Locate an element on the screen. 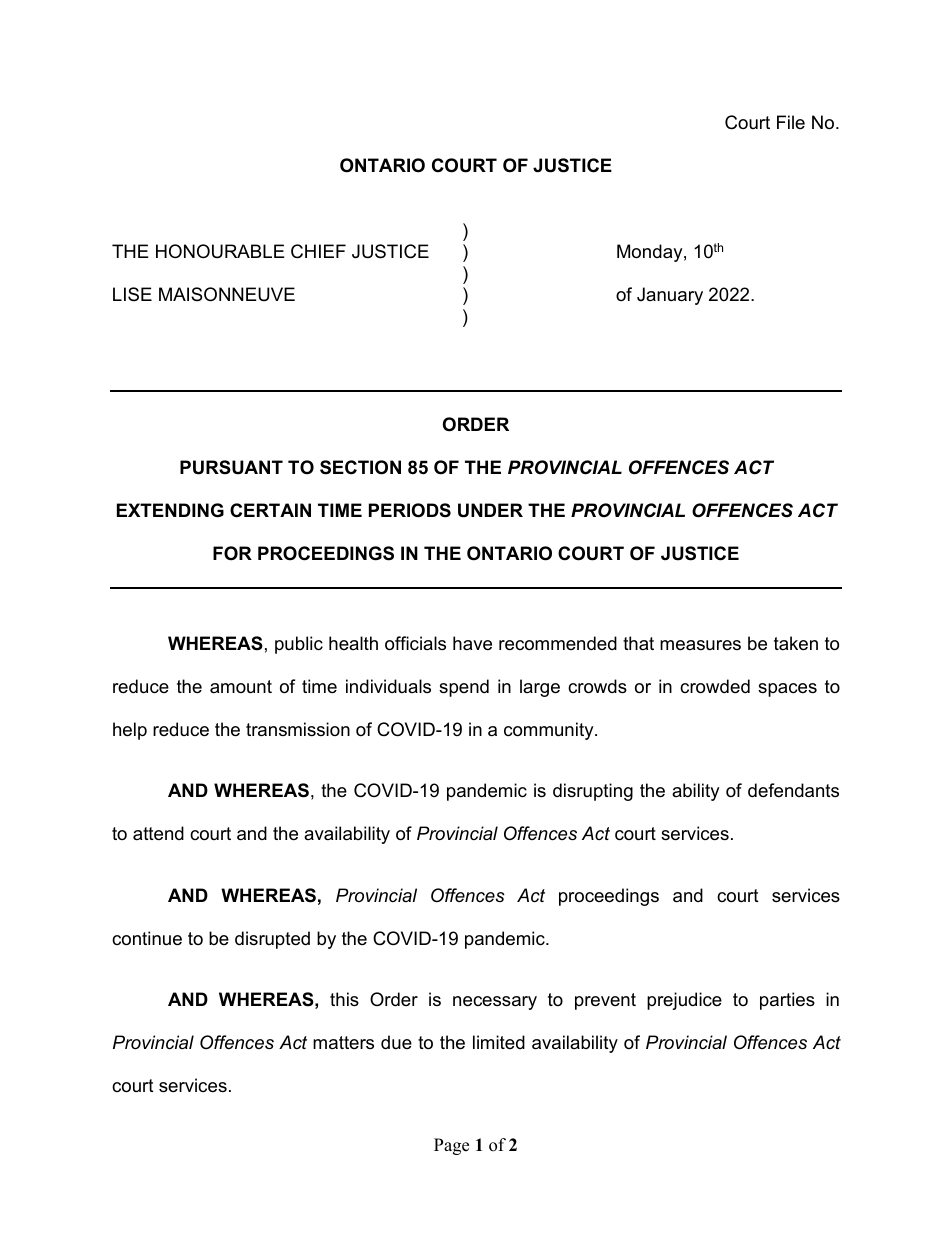 This screenshot has height=1233, width=952. January is located at coordinates (670, 296).
